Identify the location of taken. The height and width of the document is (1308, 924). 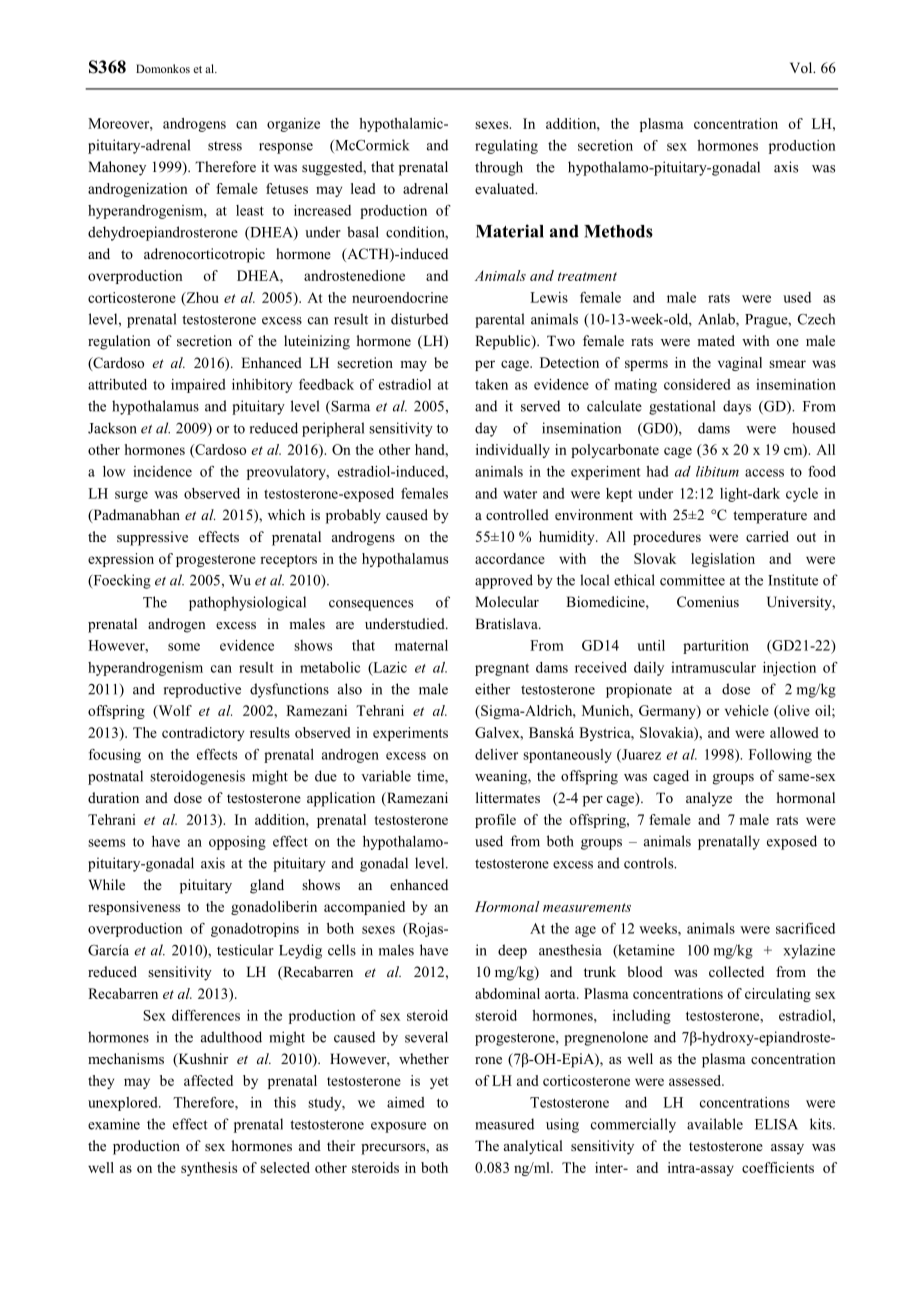
(491, 384).
